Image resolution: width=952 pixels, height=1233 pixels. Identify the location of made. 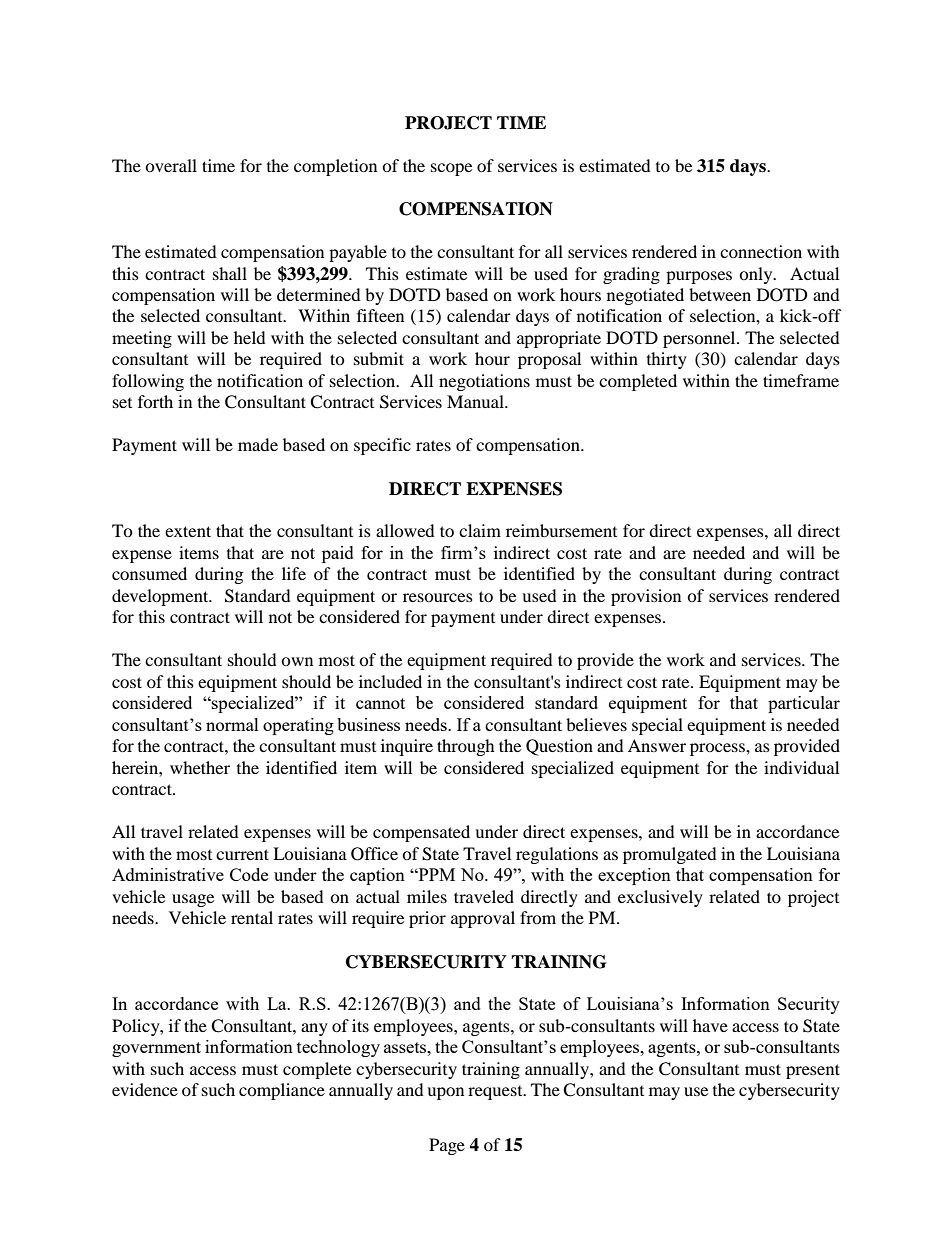
(258, 444).
